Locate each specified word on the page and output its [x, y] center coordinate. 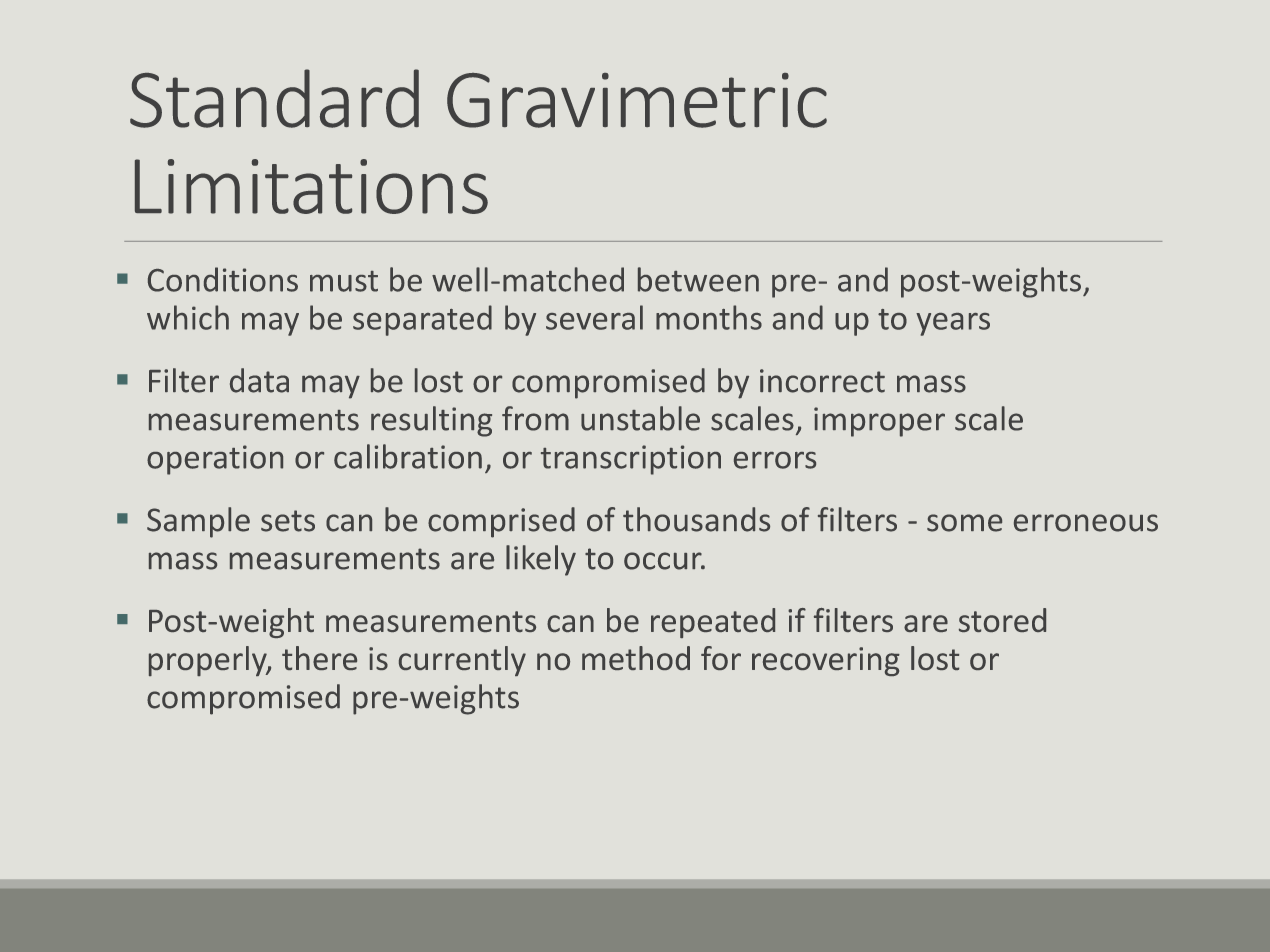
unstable [640, 418]
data [259, 380]
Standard [274, 98]
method [636, 658]
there [319, 658]
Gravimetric [637, 100]
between [698, 279]
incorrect [822, 381]
